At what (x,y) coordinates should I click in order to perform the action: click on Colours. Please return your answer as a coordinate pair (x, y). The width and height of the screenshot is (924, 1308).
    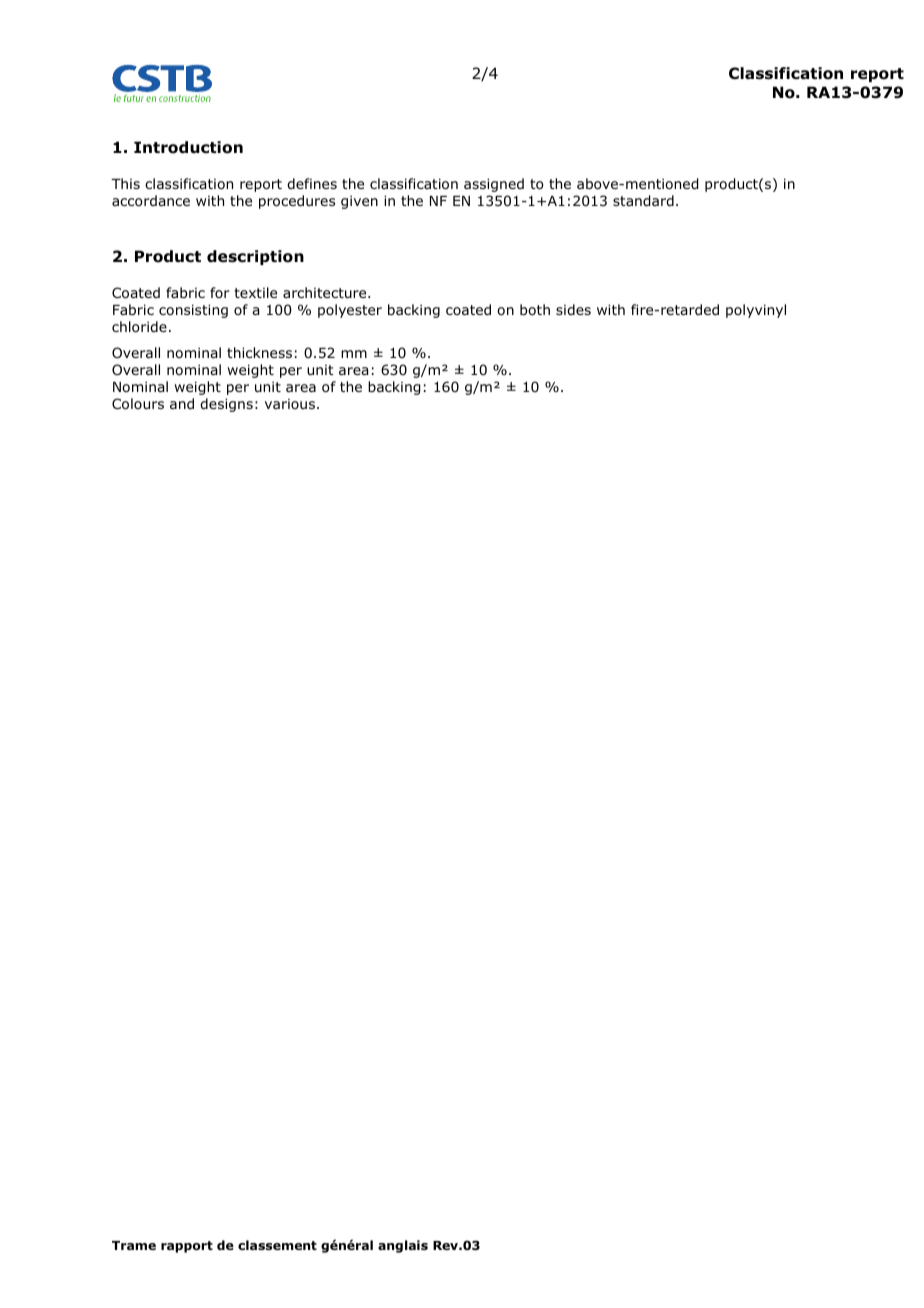
    Looking at the image, I should click on (138, 404).
